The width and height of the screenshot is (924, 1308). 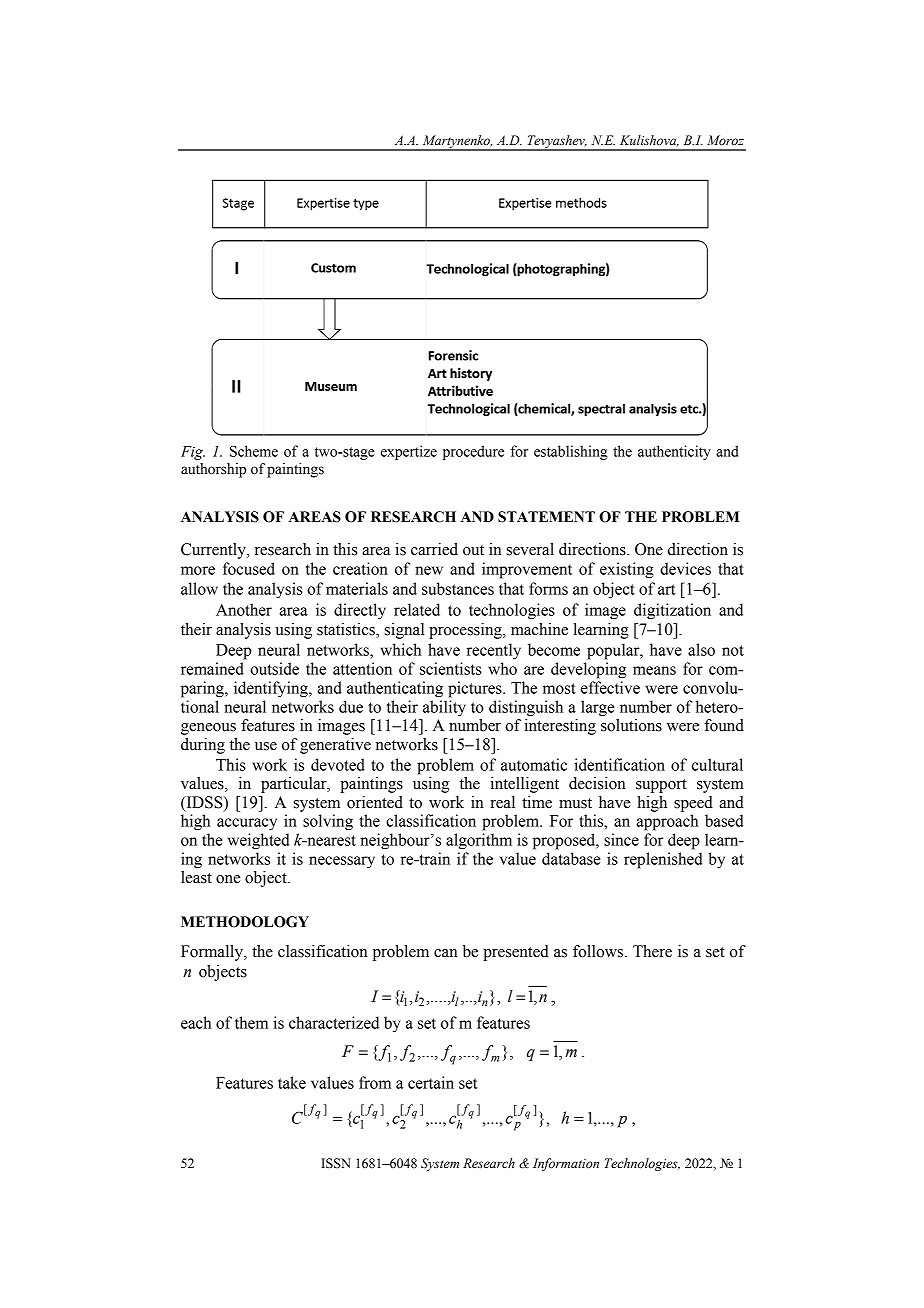 What do you see at coordinates (458, 588) in the screenshot?
I see `substances` at bounding box center [458, 588].
